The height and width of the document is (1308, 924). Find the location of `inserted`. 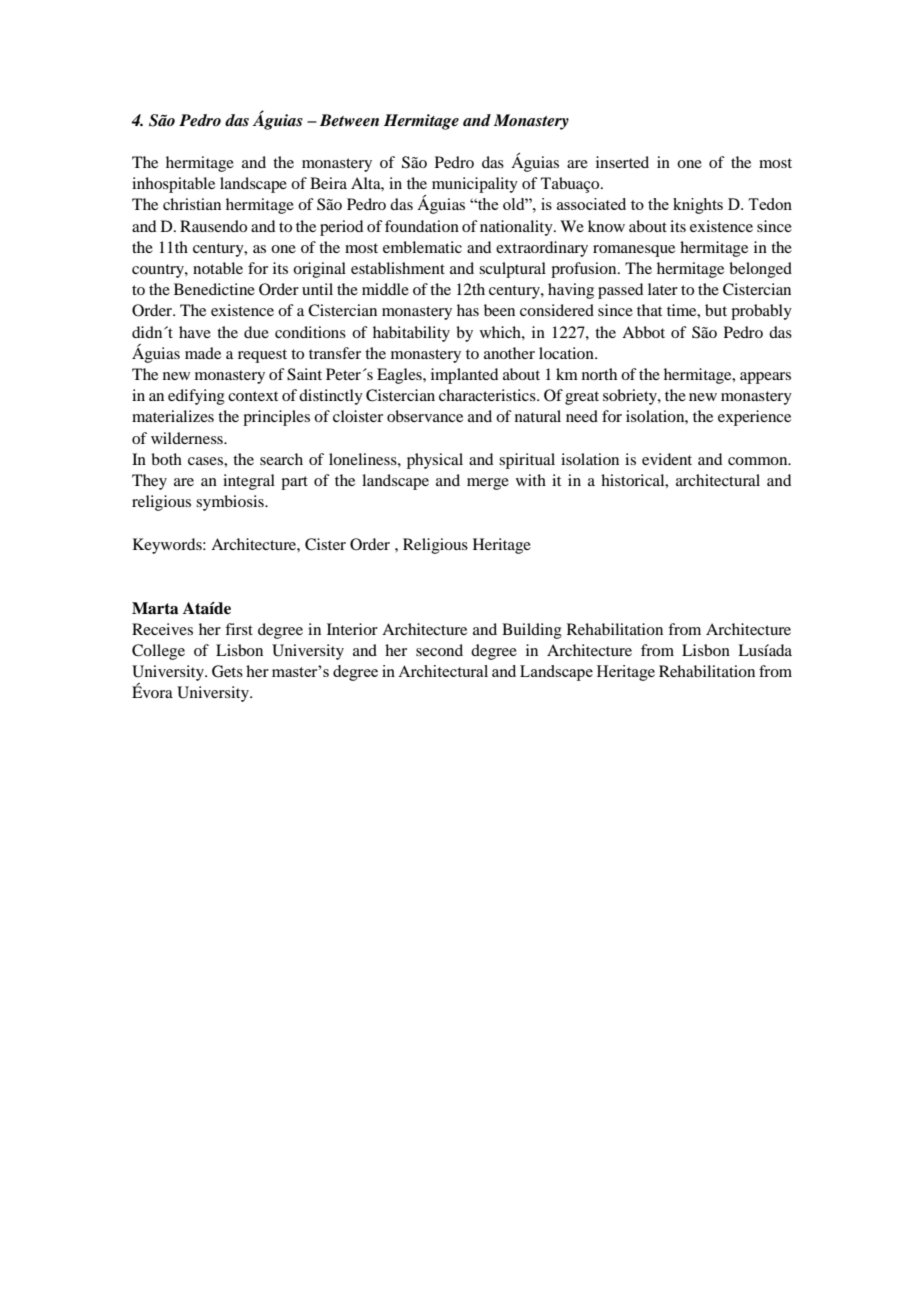

inserted is located at coordinates (622, 162).
